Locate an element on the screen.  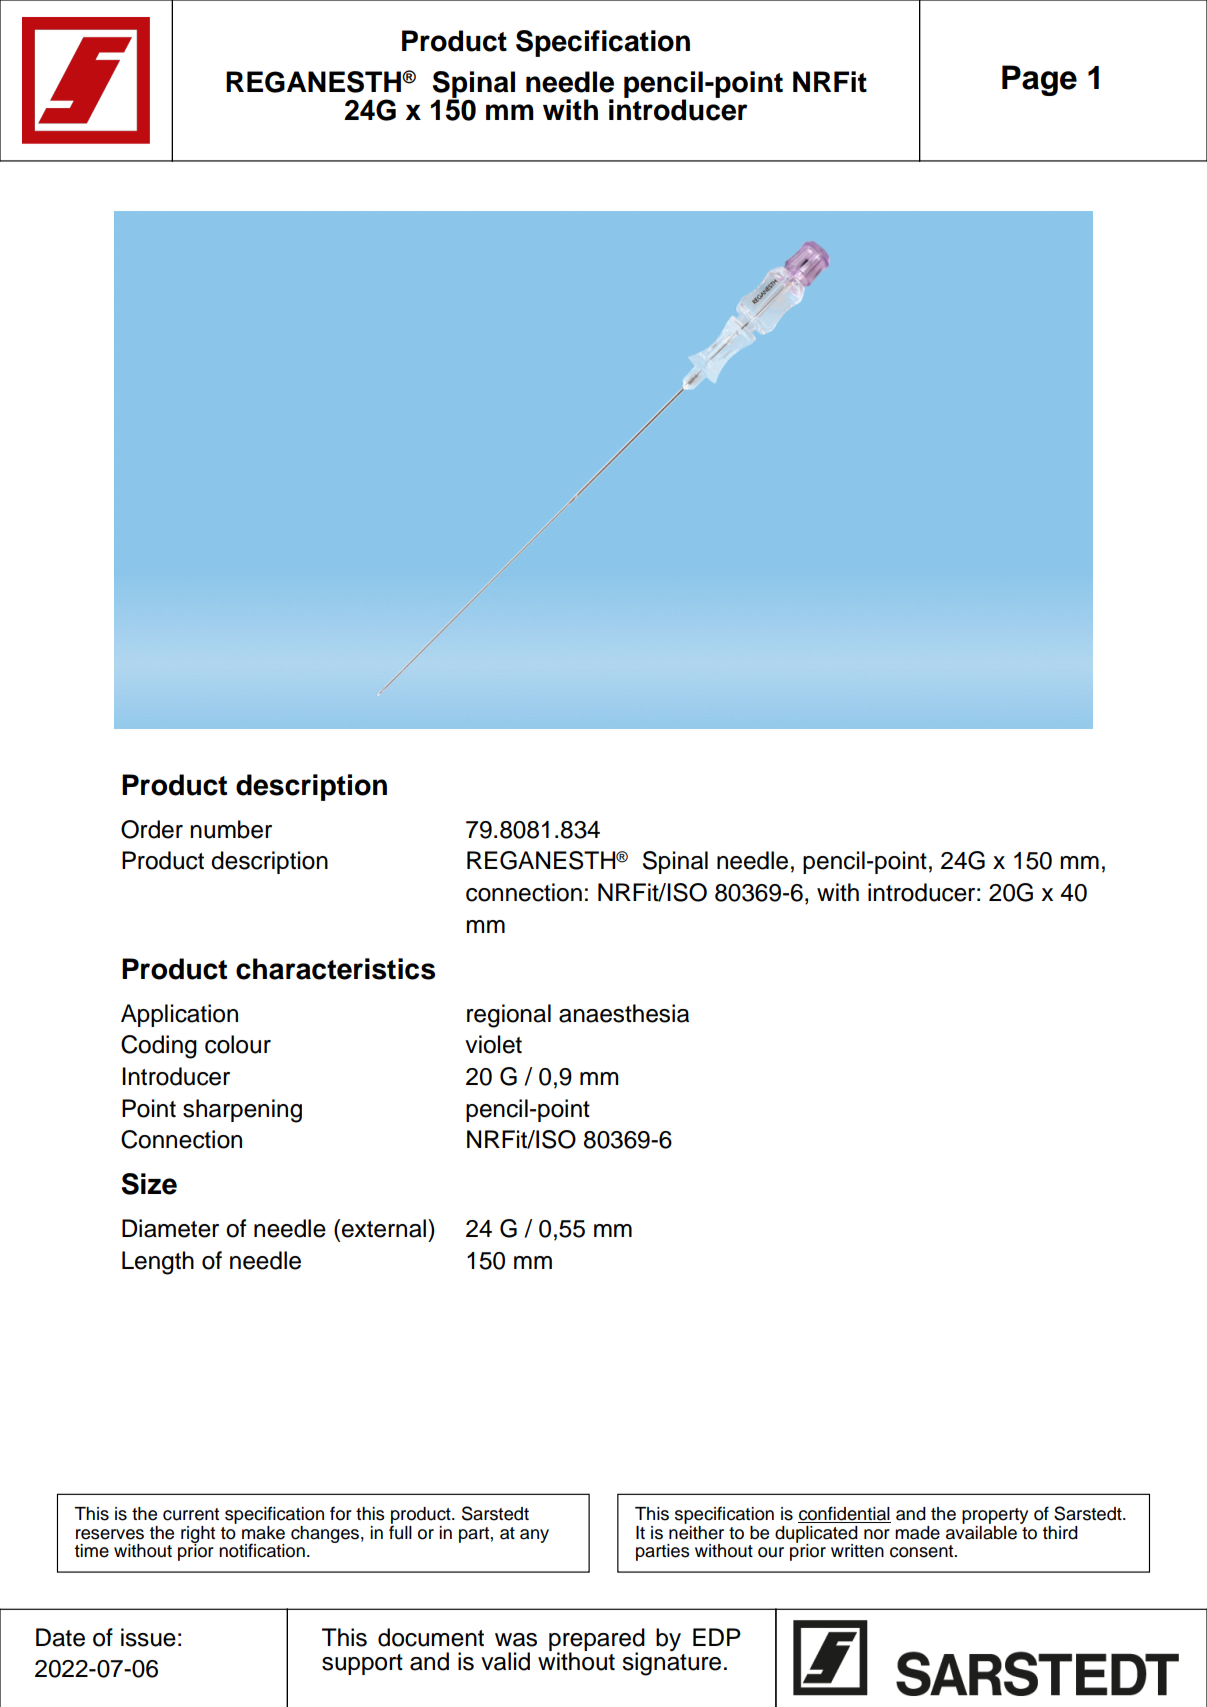
characteristics is located at coordinates (335, 969).
